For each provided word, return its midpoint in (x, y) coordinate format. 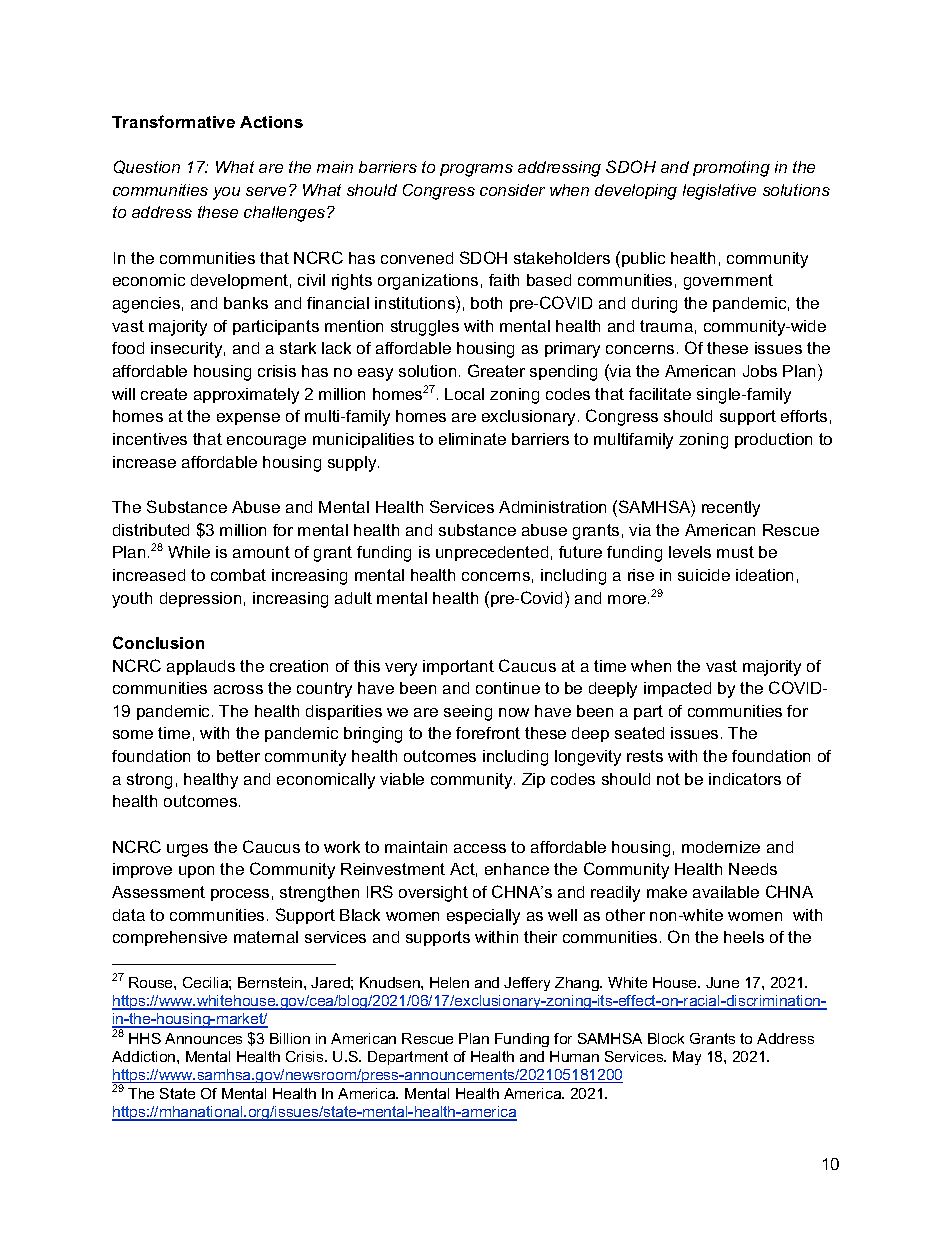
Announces (203, 1038)
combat (238, 575)
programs (476, 170)
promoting (731, 169)
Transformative (173, 121)
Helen (449, 982)
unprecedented (492, 553)
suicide (704, 575)
